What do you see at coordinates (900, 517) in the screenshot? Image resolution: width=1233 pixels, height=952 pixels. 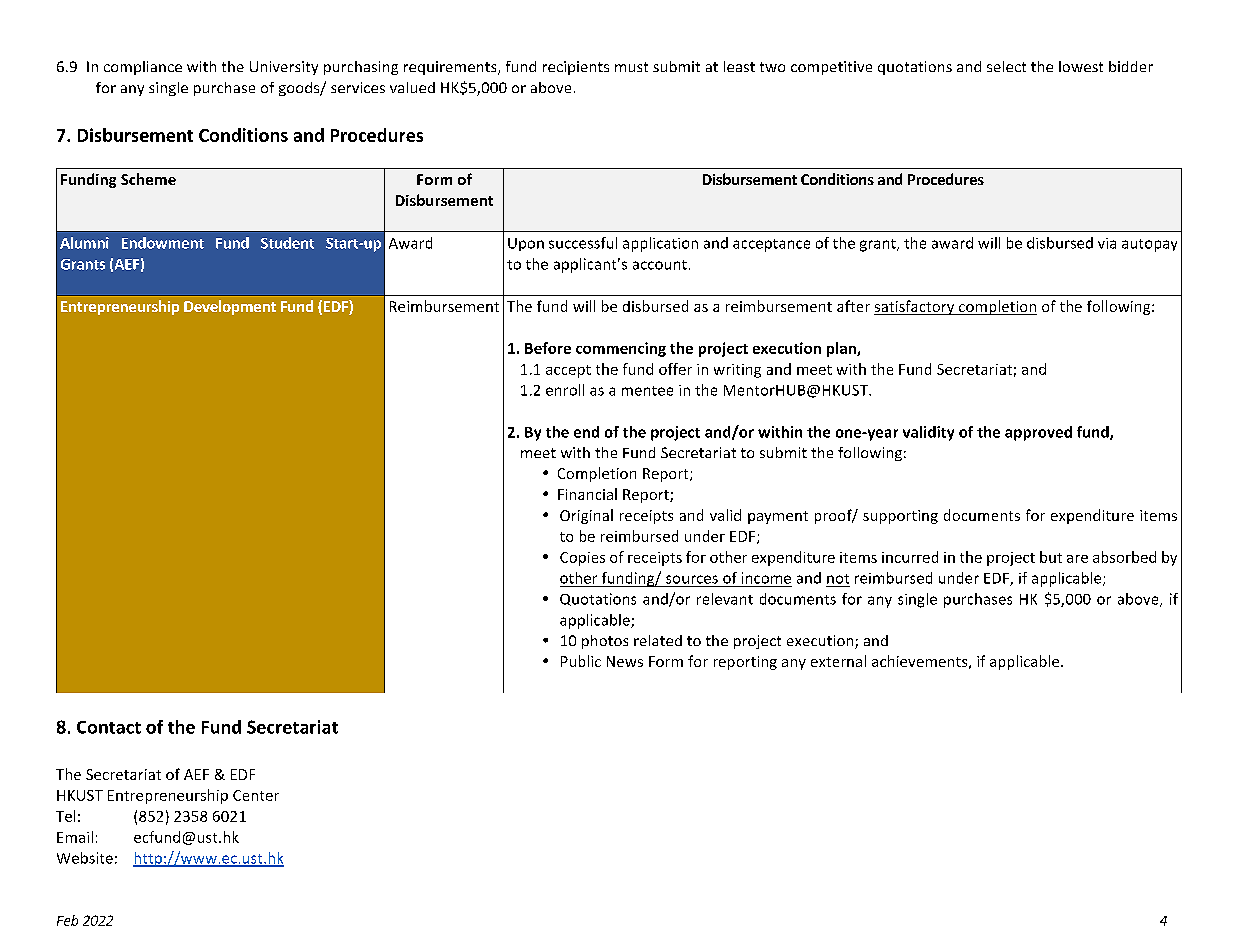 I see `supporting` at bounding box center [900, 517].
